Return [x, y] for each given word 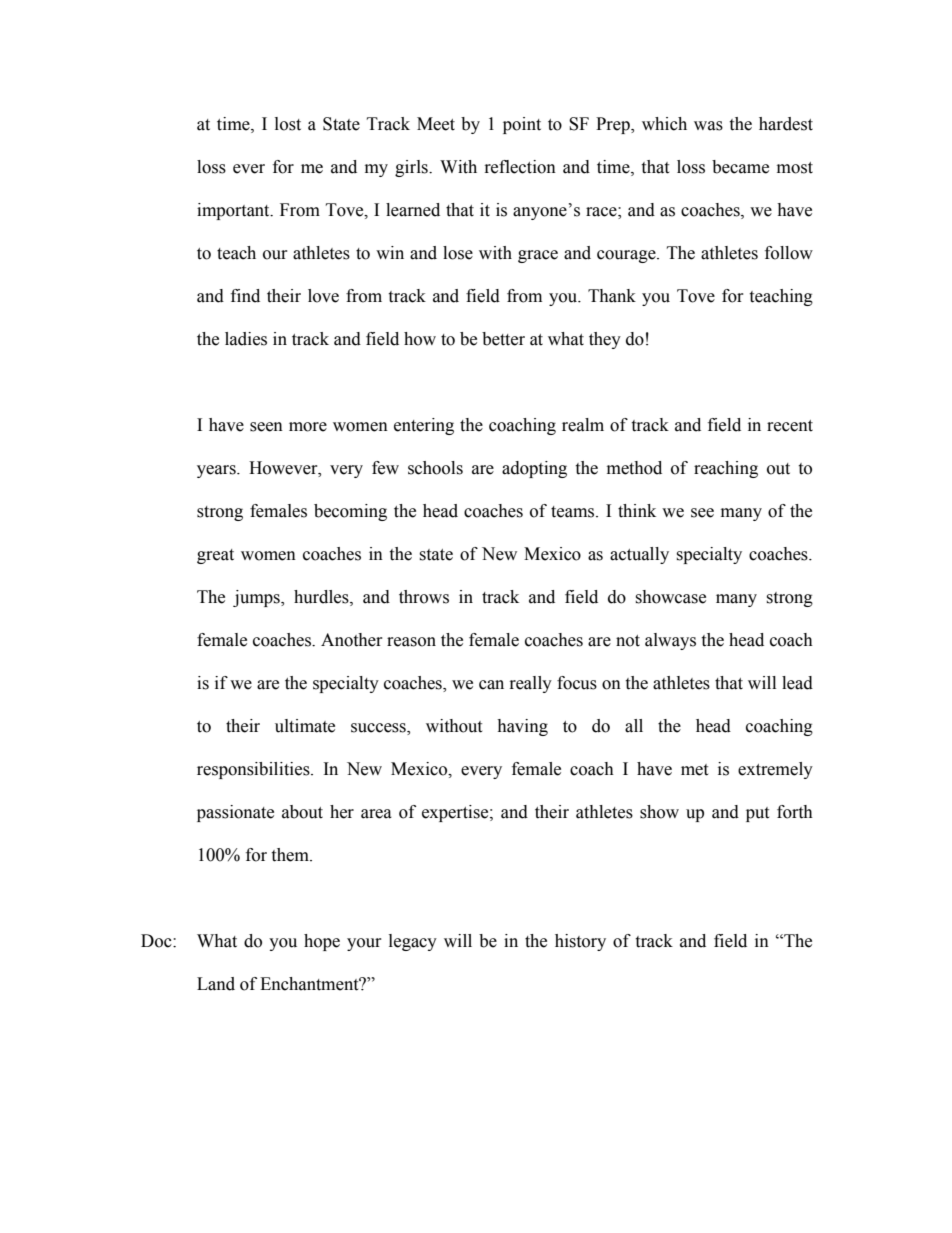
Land [216, 984]
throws [424, 597]
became [740, 167]
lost [288, 124]
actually [639, 555]
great [215, 556]
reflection [520, 167]
